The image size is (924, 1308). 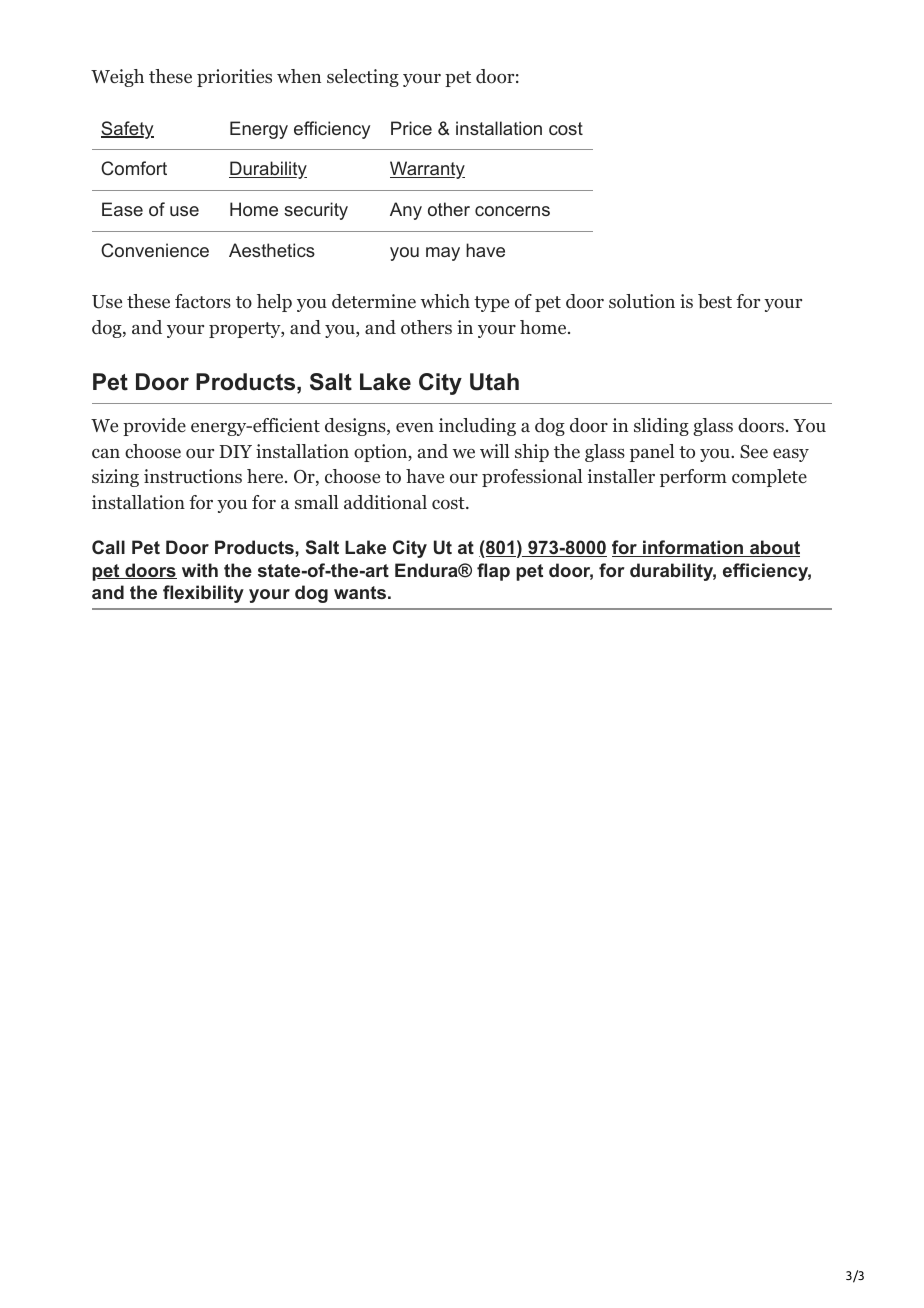 I want to click on instructions, so click(x=193, y=476).
